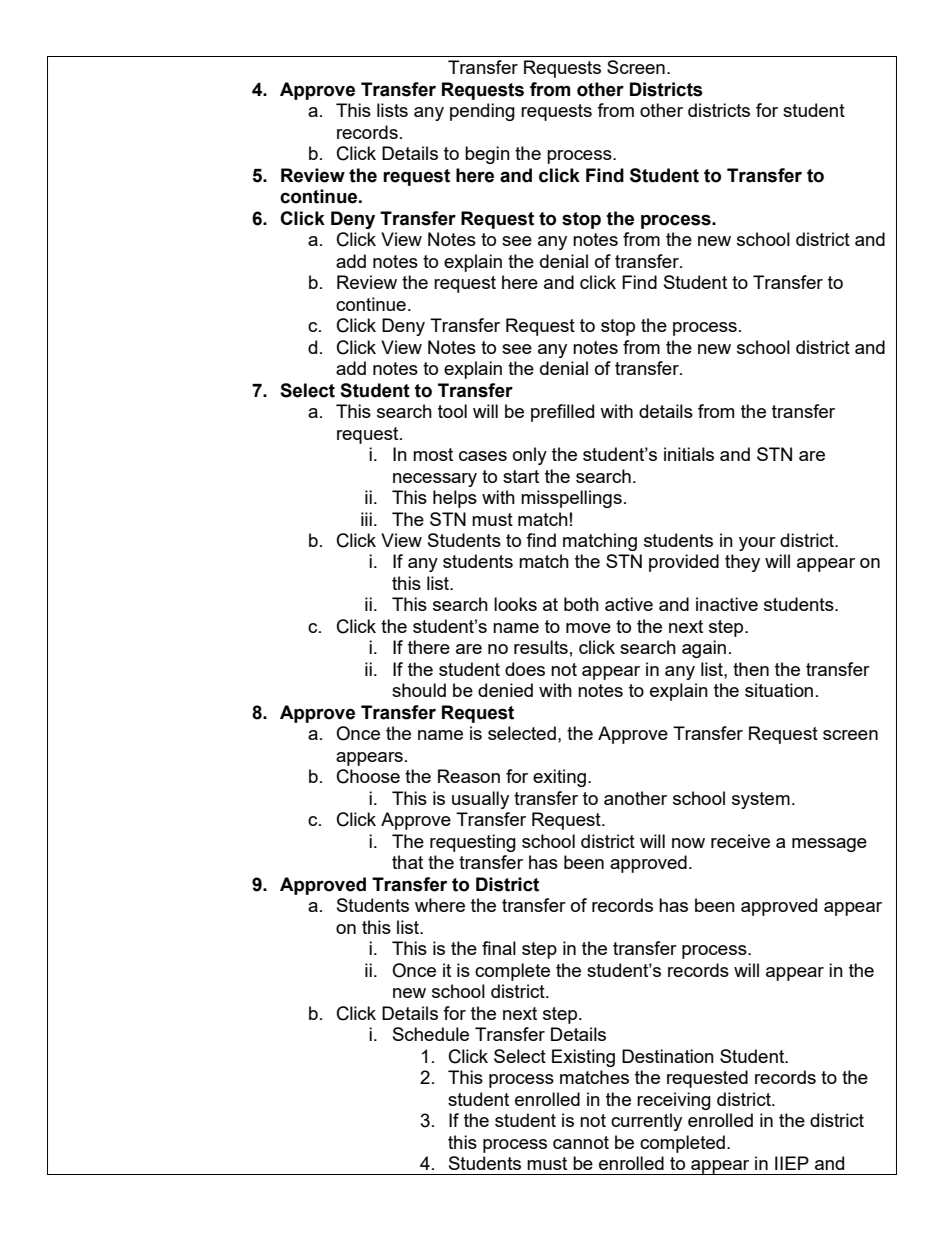  I want to click on should, so click(419, 690).
